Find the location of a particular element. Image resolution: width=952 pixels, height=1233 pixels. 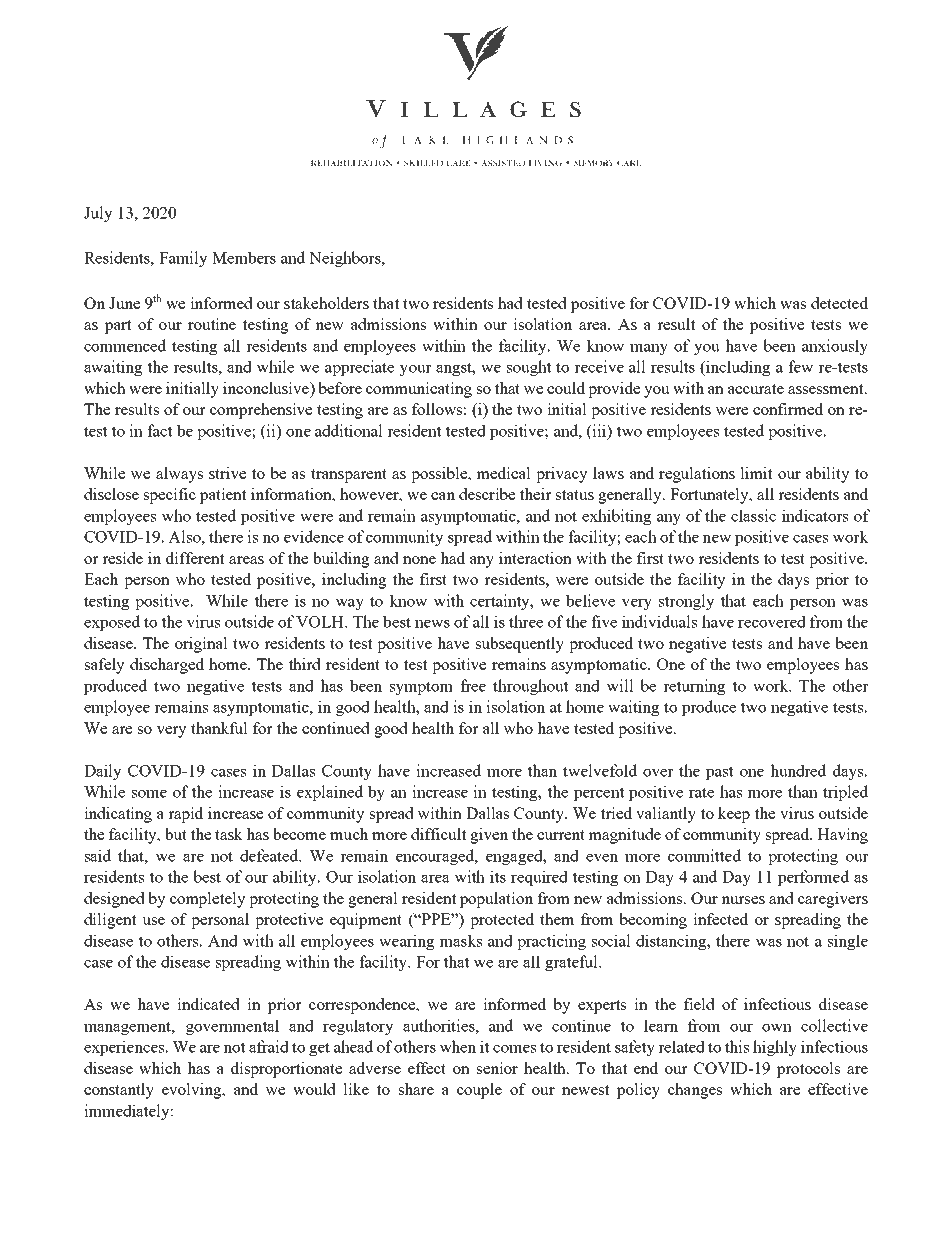

Family is located at coordinates (183, 259).
